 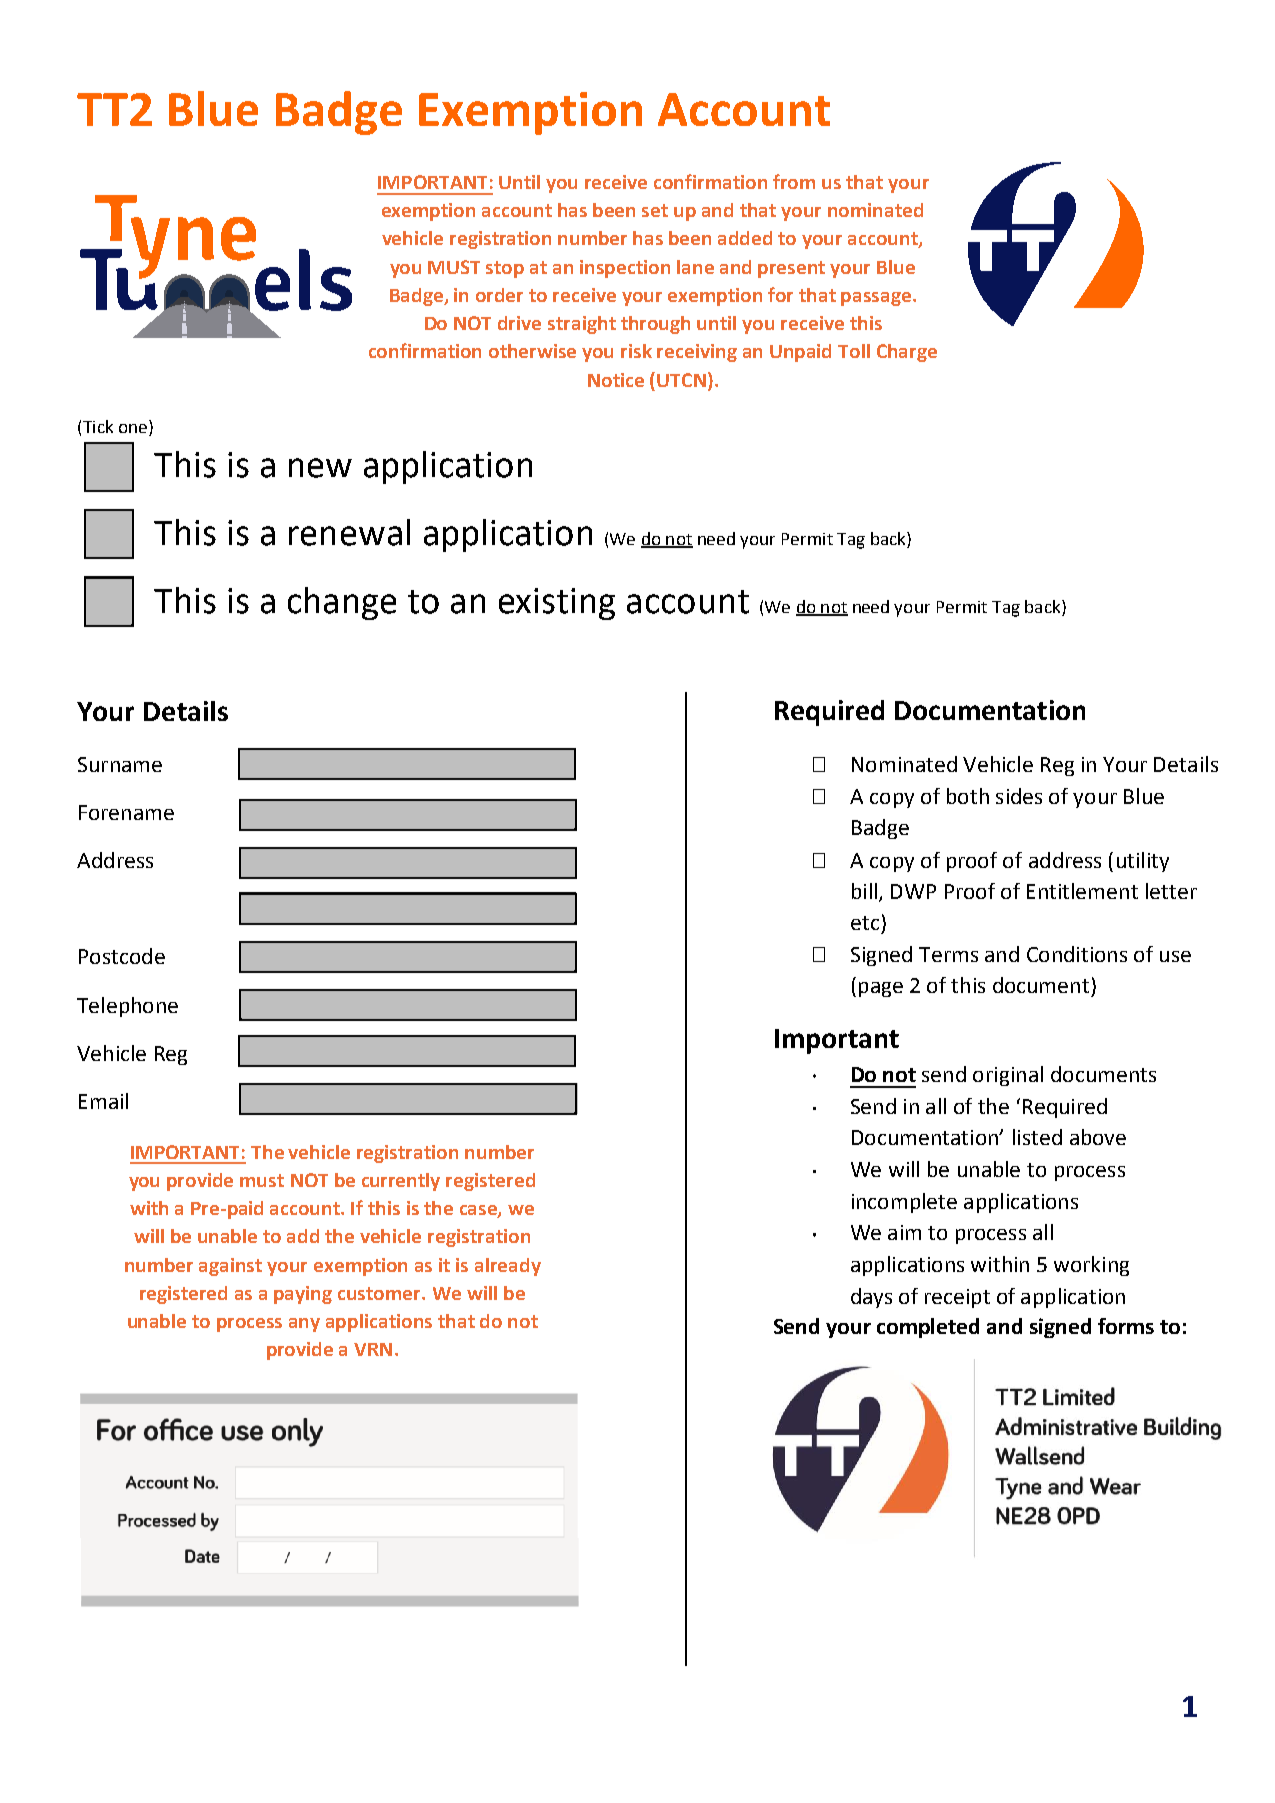 I want to click on existing, so click(x=557, y=604).
